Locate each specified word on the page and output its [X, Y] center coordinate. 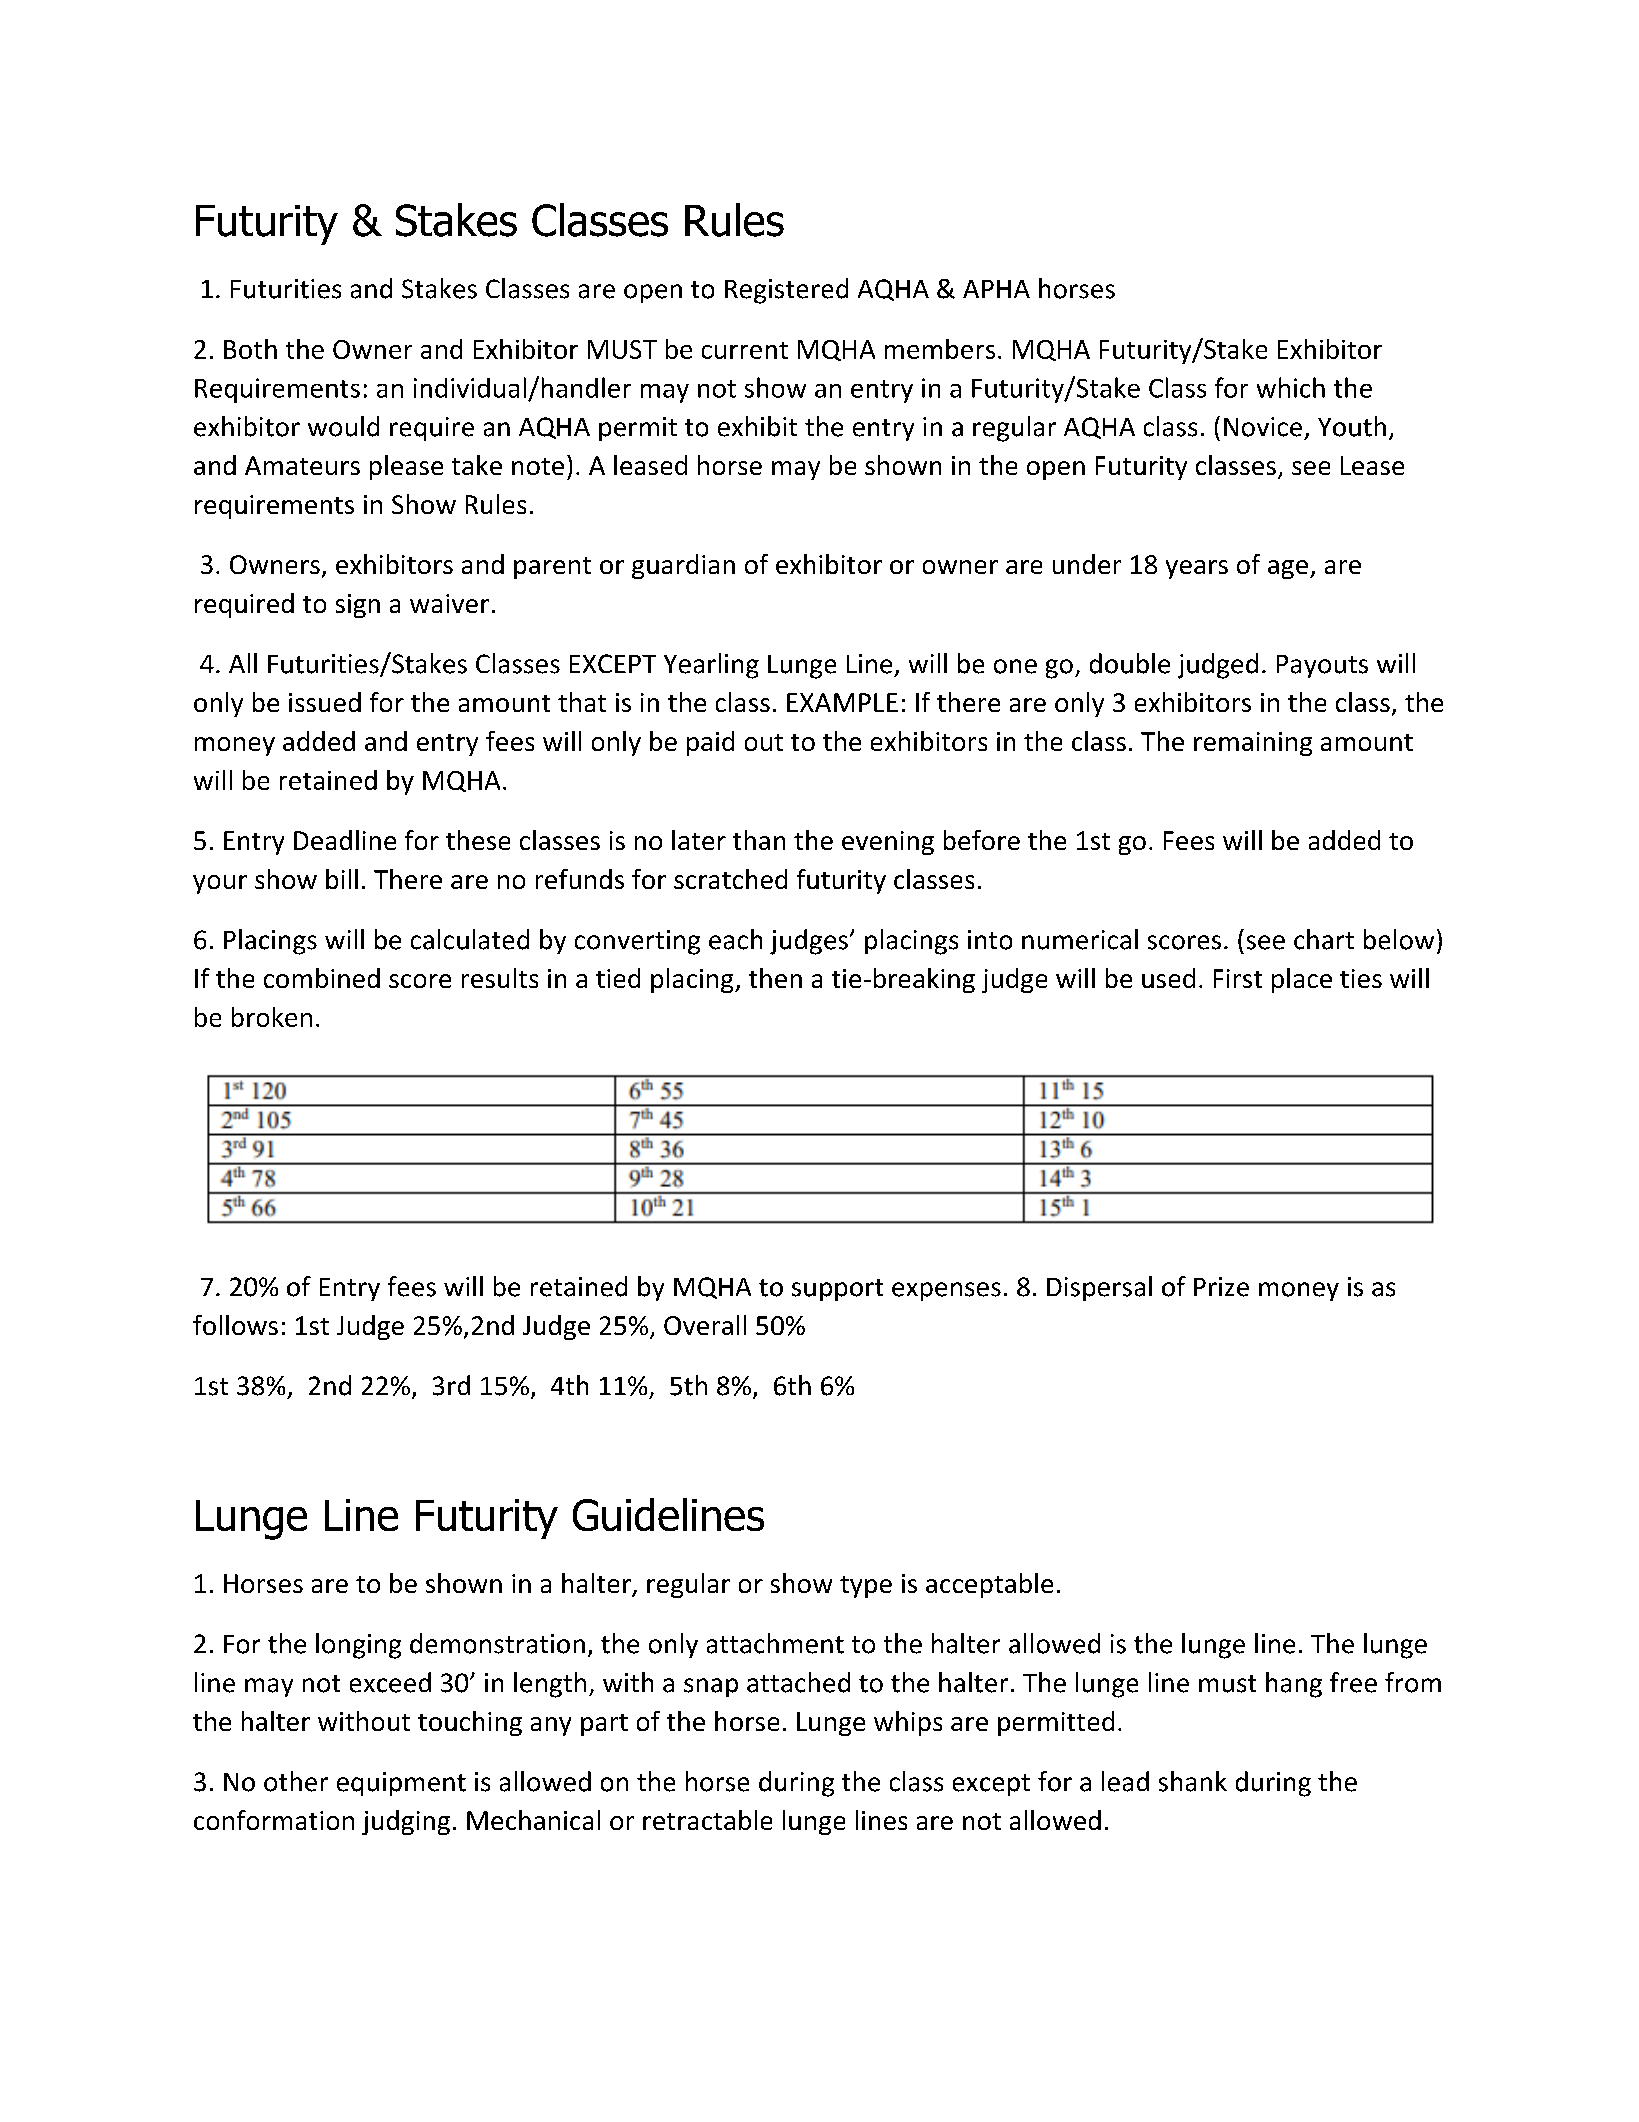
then [775, 978]
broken [272, 1017]
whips [908, 1723]
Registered [786, 291]
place [1302, 980]
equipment [401, 1784]
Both [250, 349]
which [1291, 387]
